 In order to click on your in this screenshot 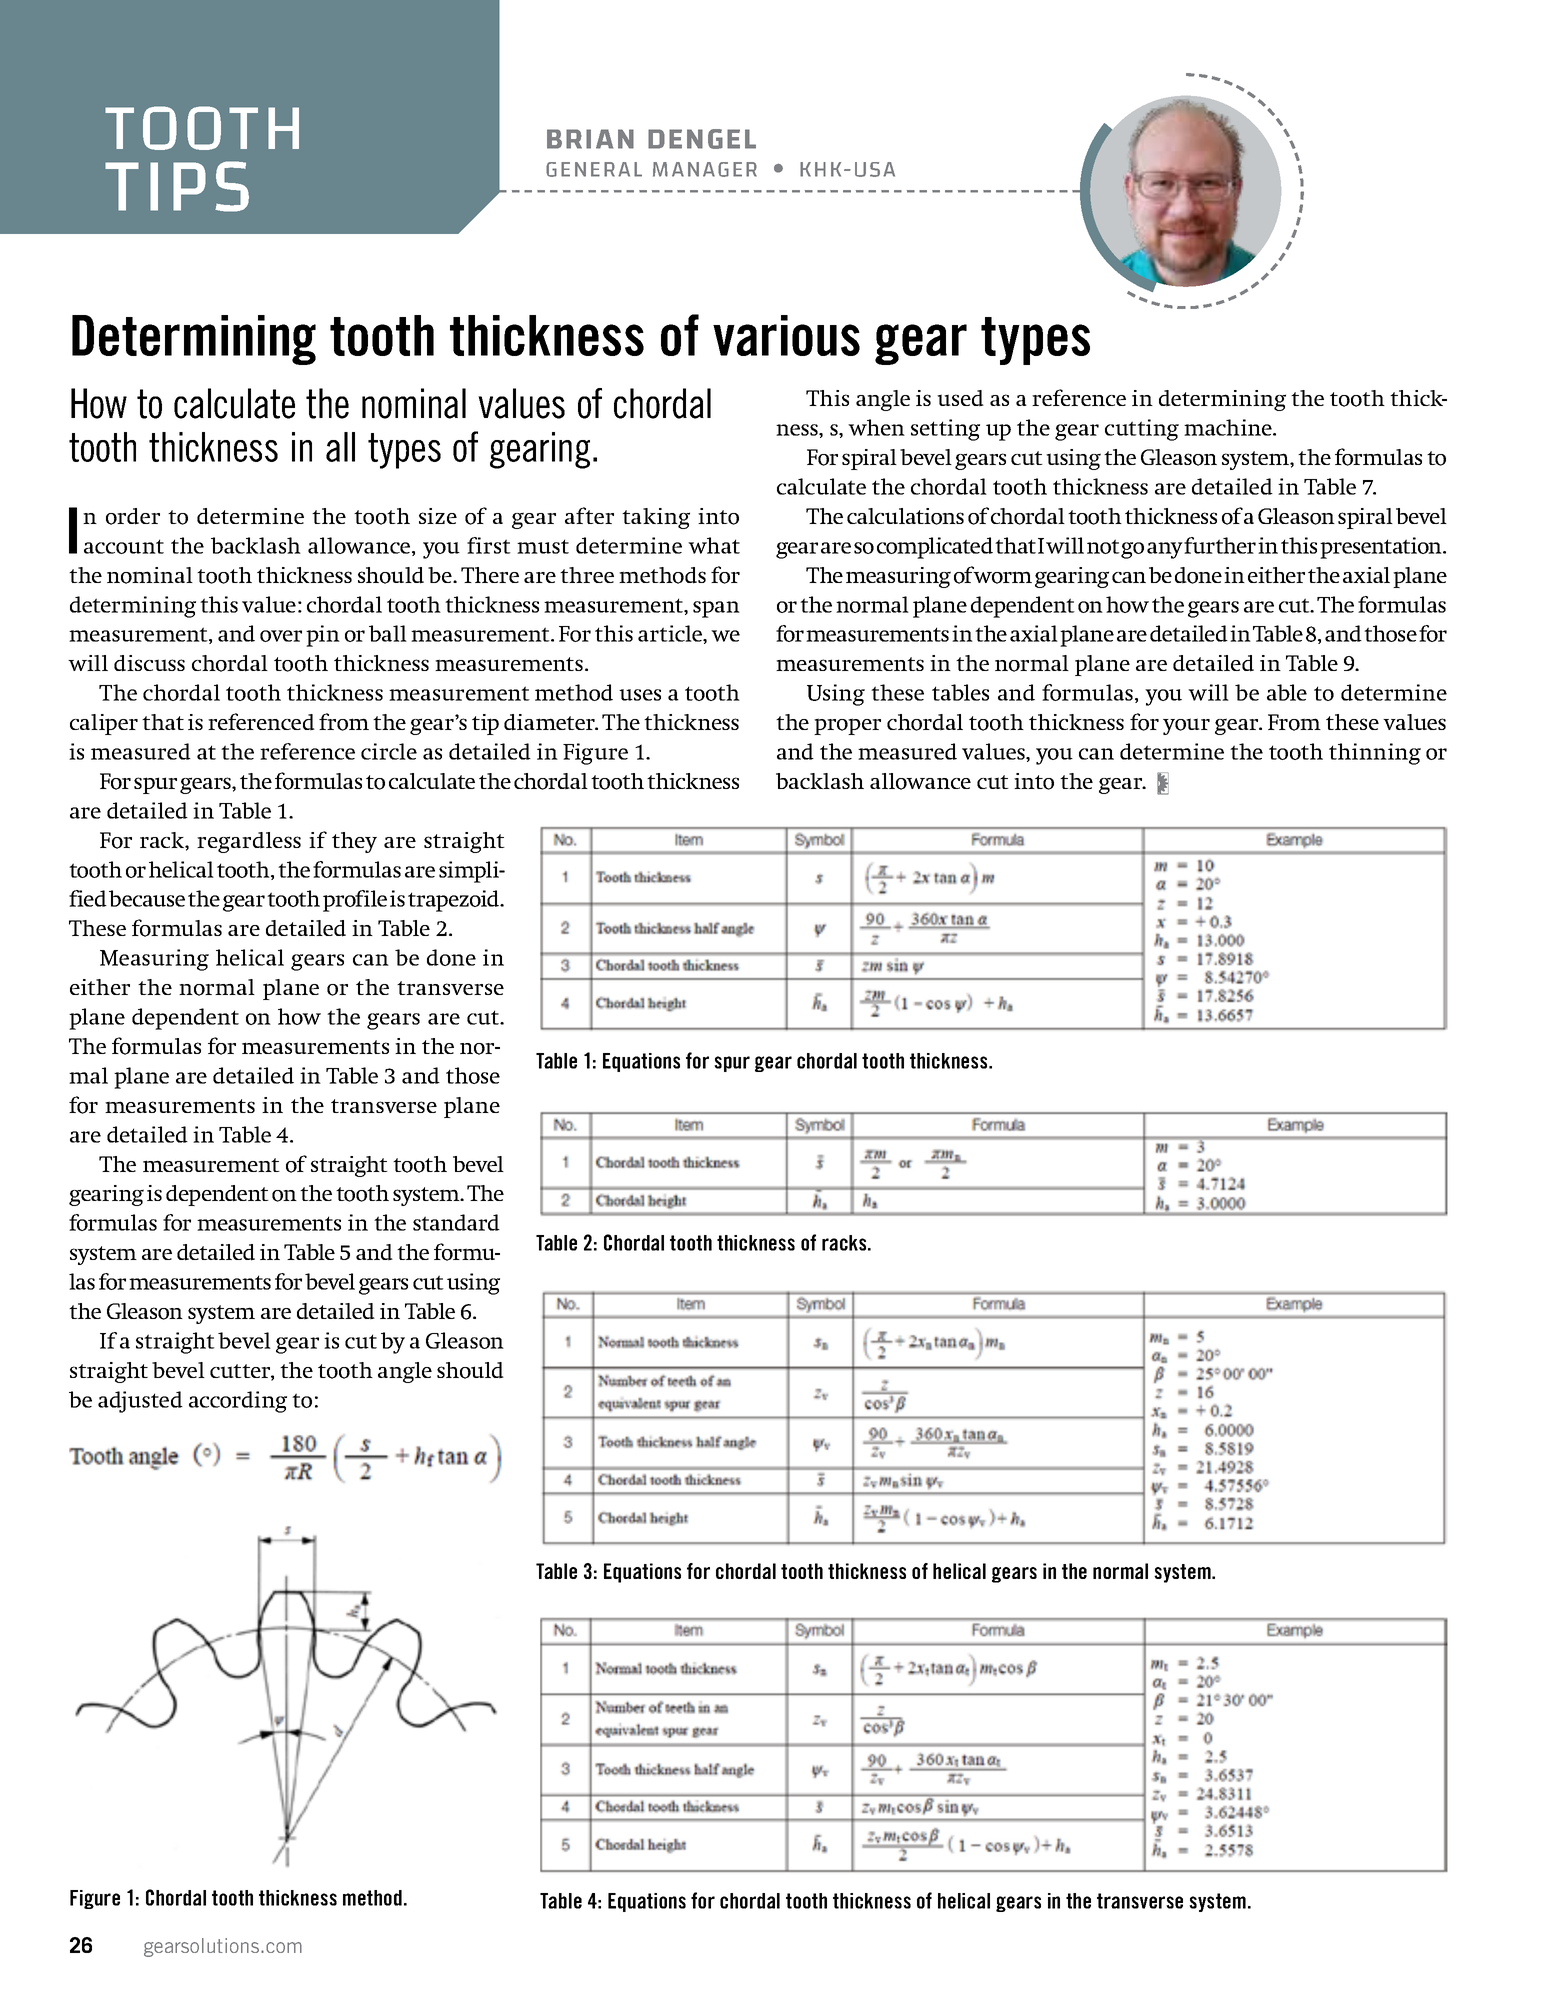, I will do `click(1186, 726)`.
